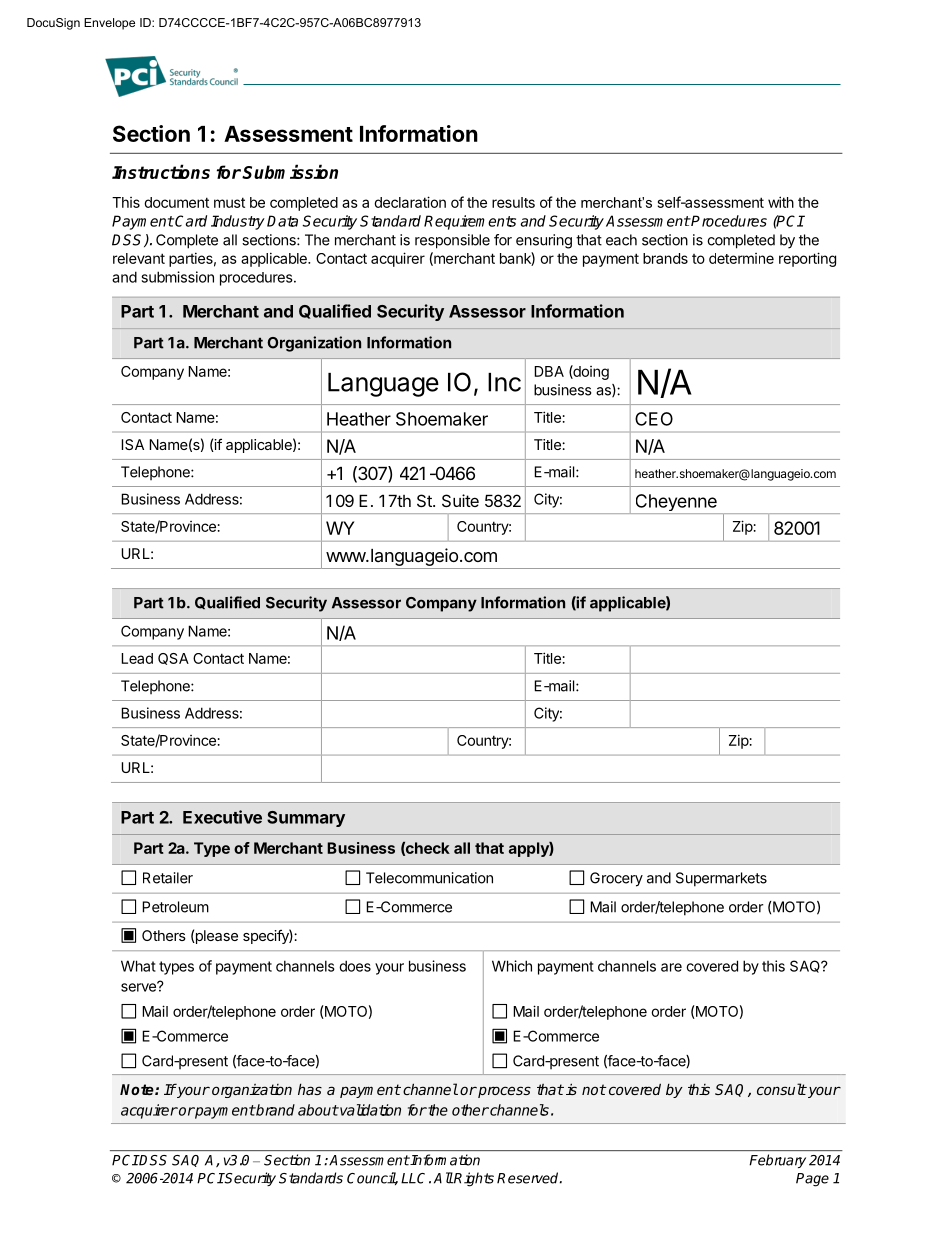 The width and height of the screenshot is (952, 1233). I want to click on with, so click(781, 202).
